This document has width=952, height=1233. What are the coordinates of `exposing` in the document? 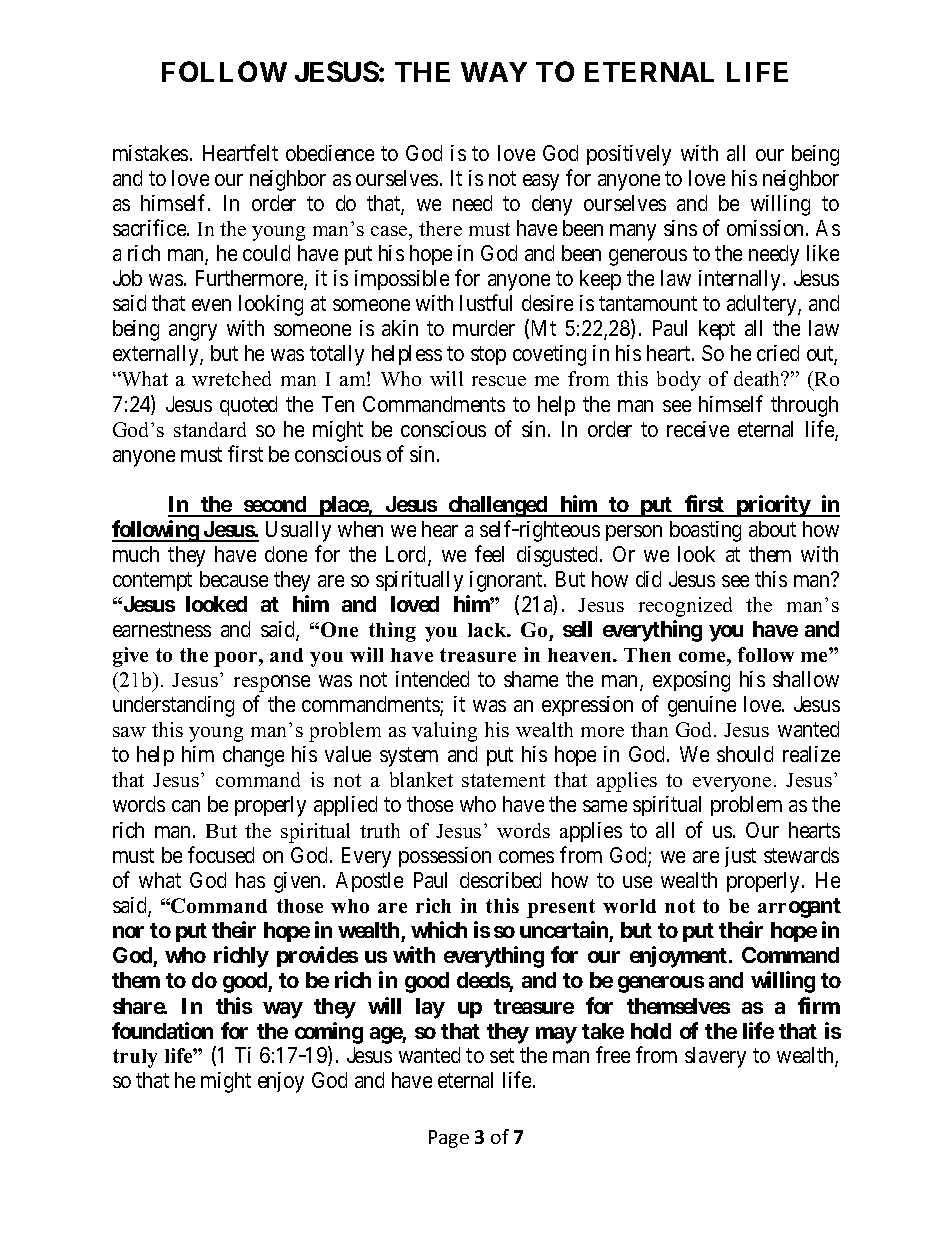 It's located at (691, 681).
